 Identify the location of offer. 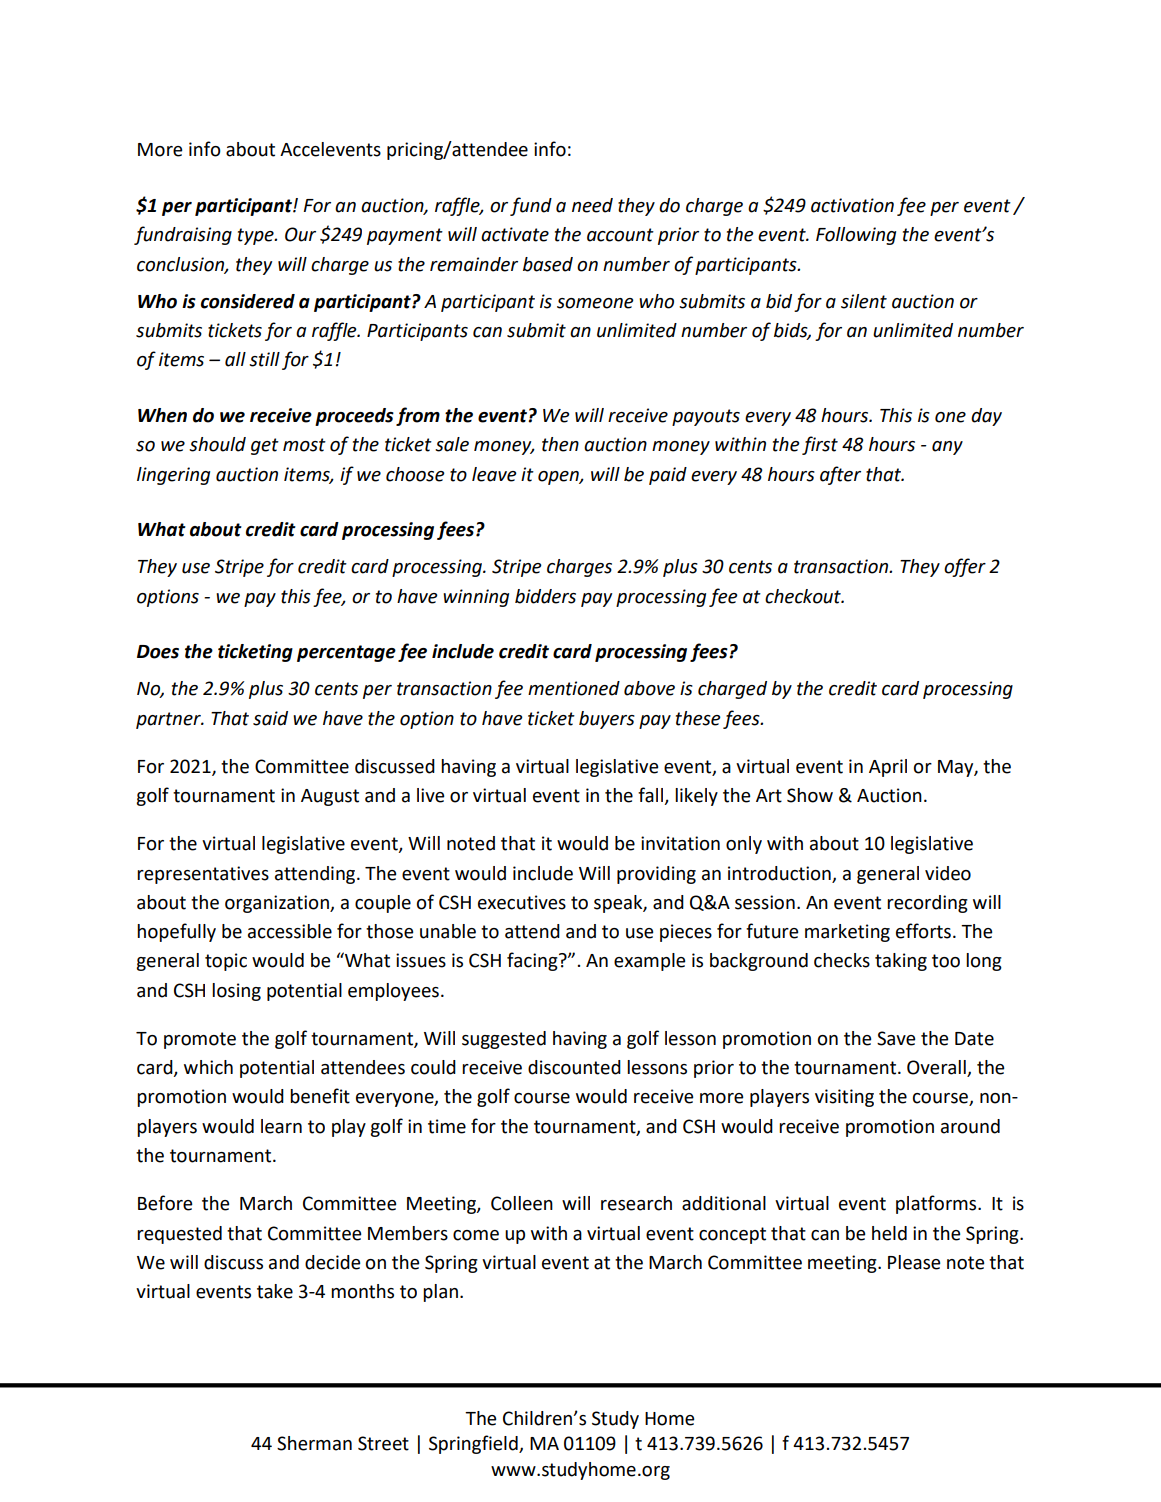
(965, 567).
